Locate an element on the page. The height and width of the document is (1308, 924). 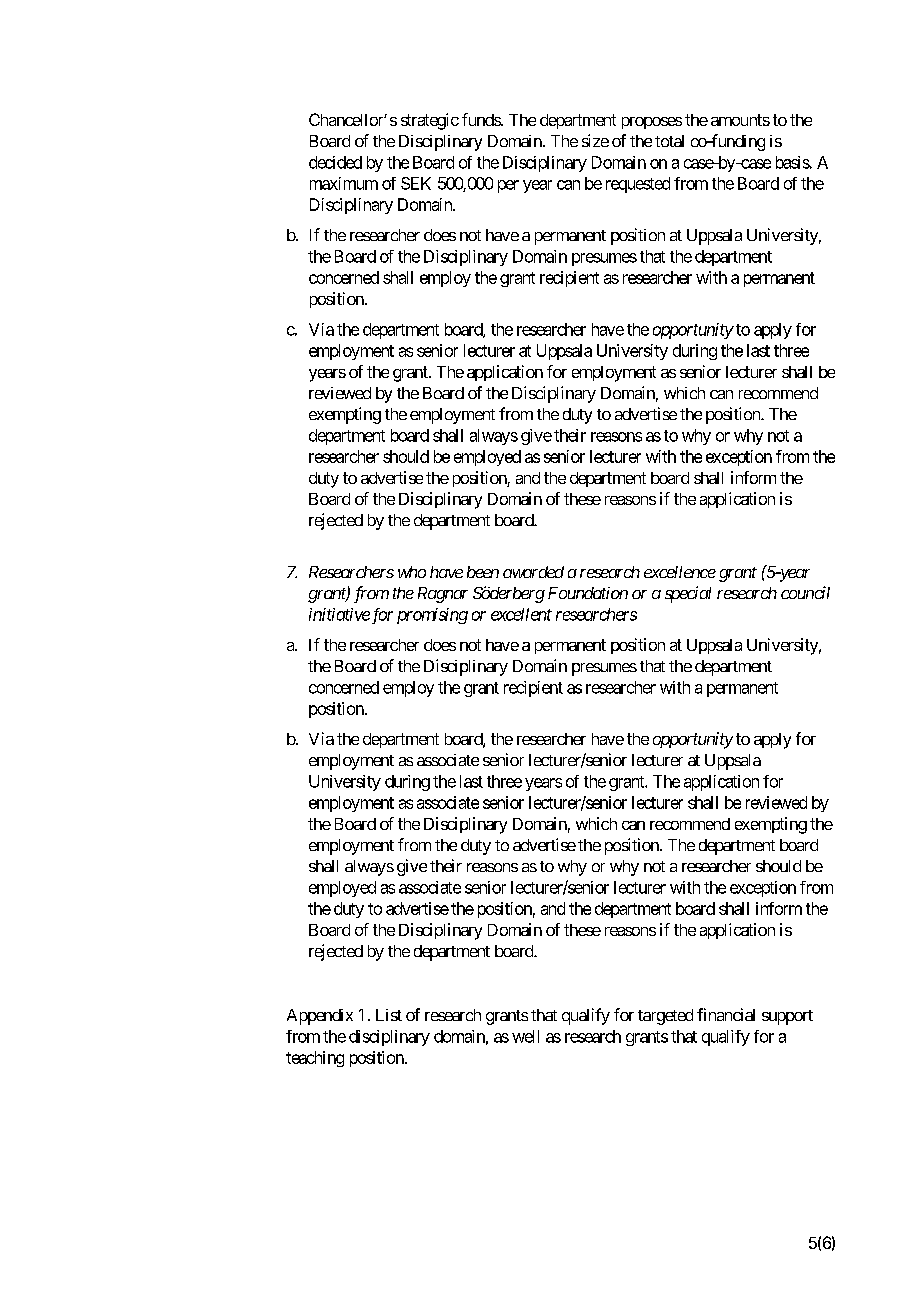
promising is located at coordinates (432, 616).
